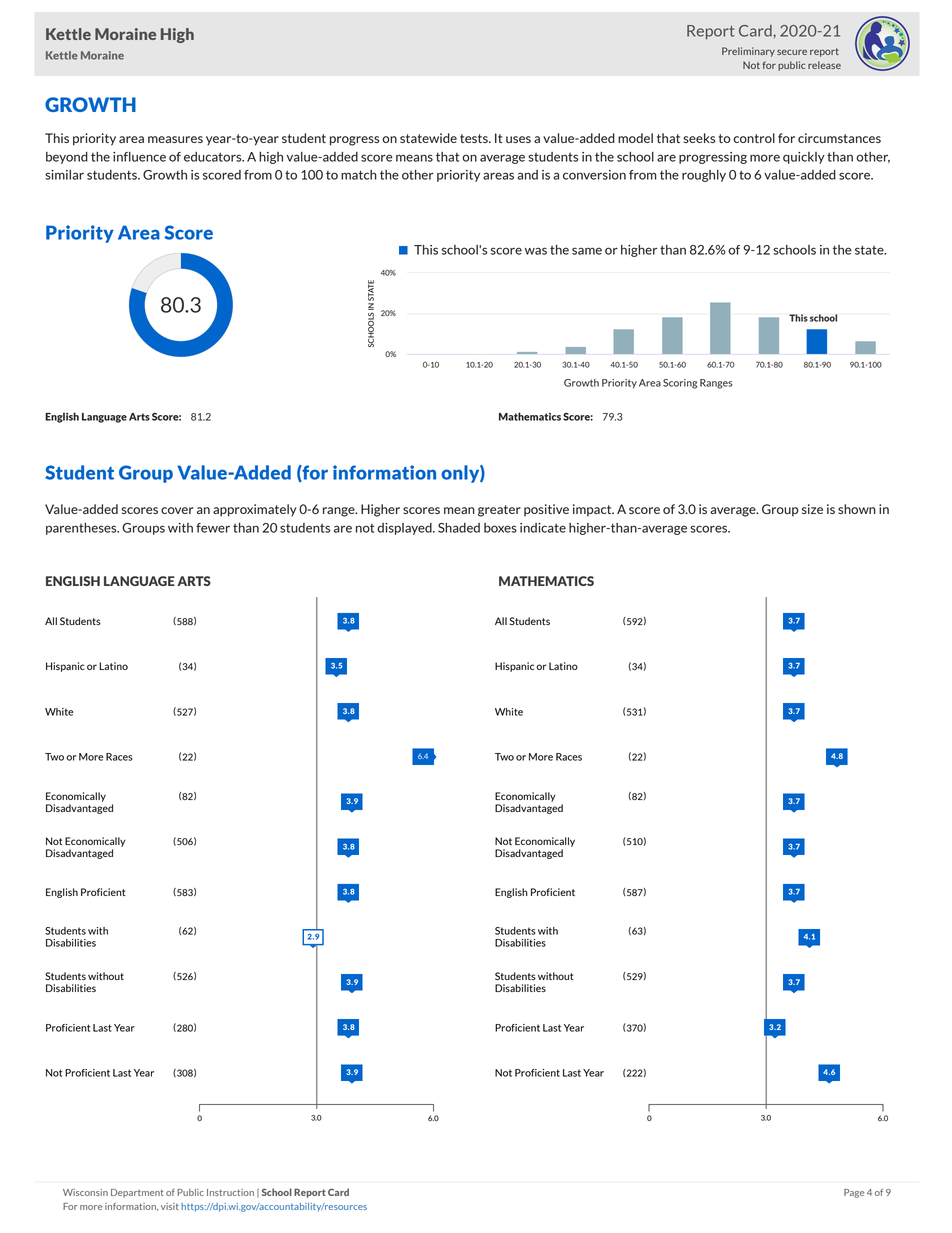 The height and width of the screenshot is (1233, 952). What do you see at coordinates (175, 139) in the screenshot?
I see `measures` at bounding box center [175, 139].
